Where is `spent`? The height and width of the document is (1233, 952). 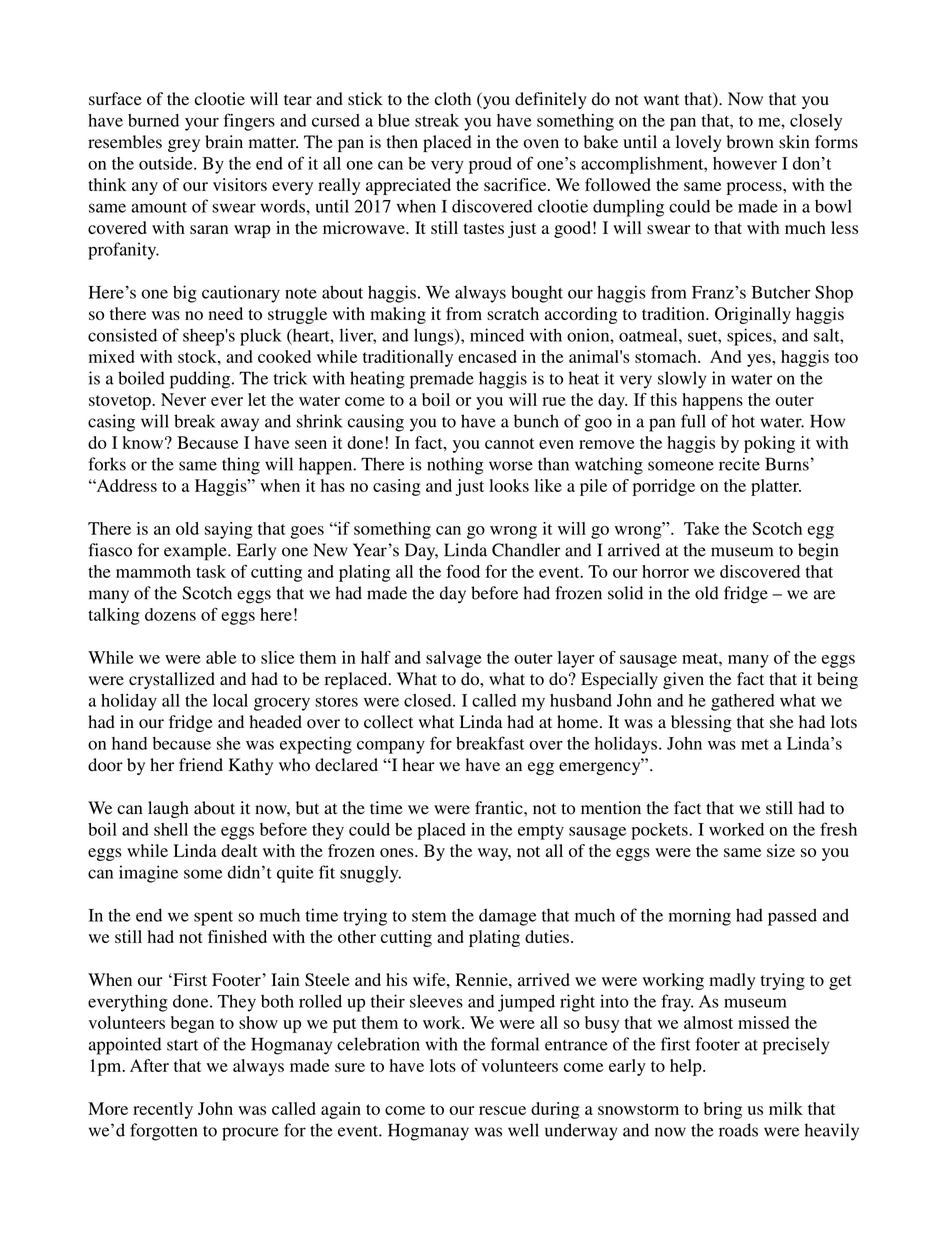 spent is located at coordinates (213, 918).
